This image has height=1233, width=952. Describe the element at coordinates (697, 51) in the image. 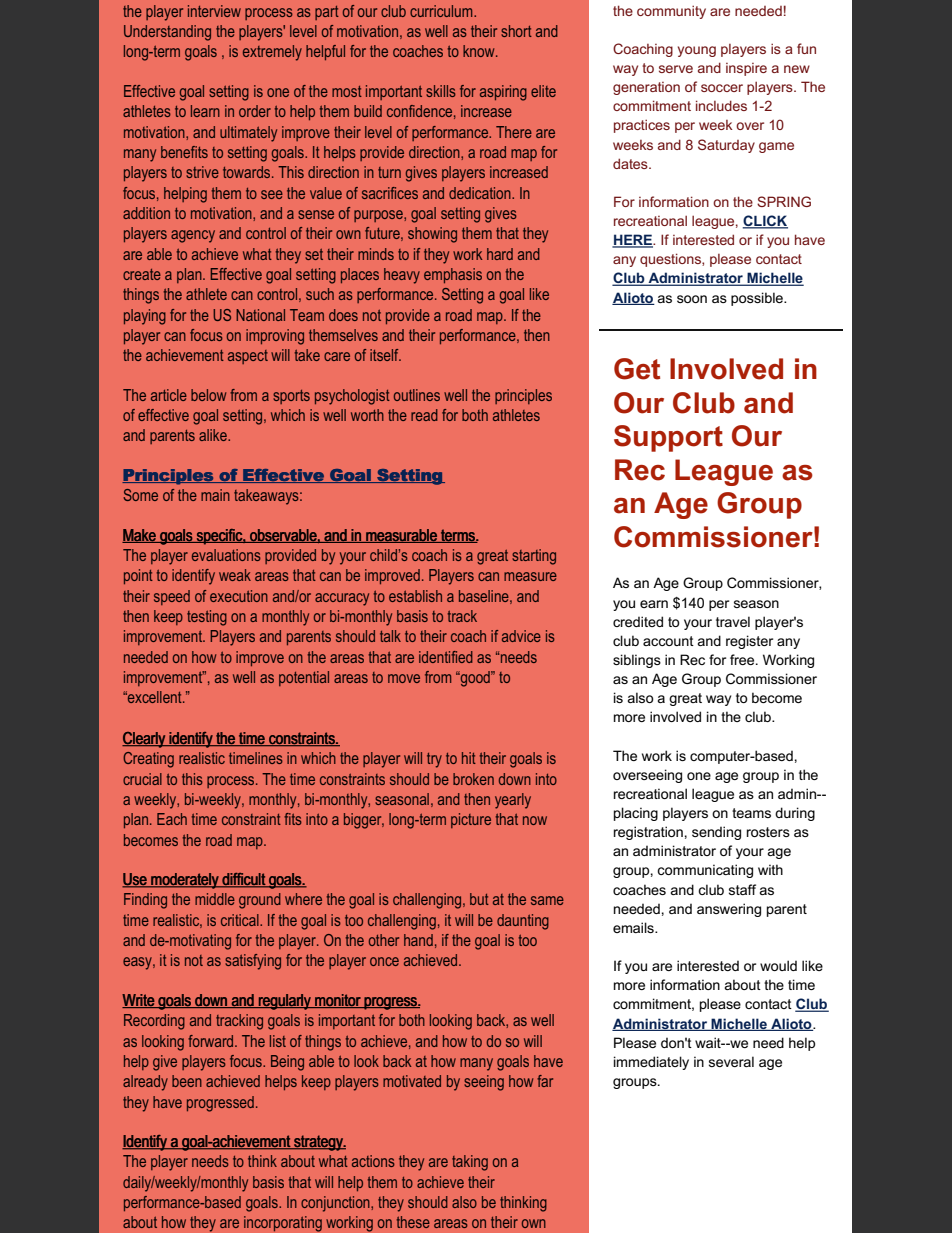

I see `young` at that location.
